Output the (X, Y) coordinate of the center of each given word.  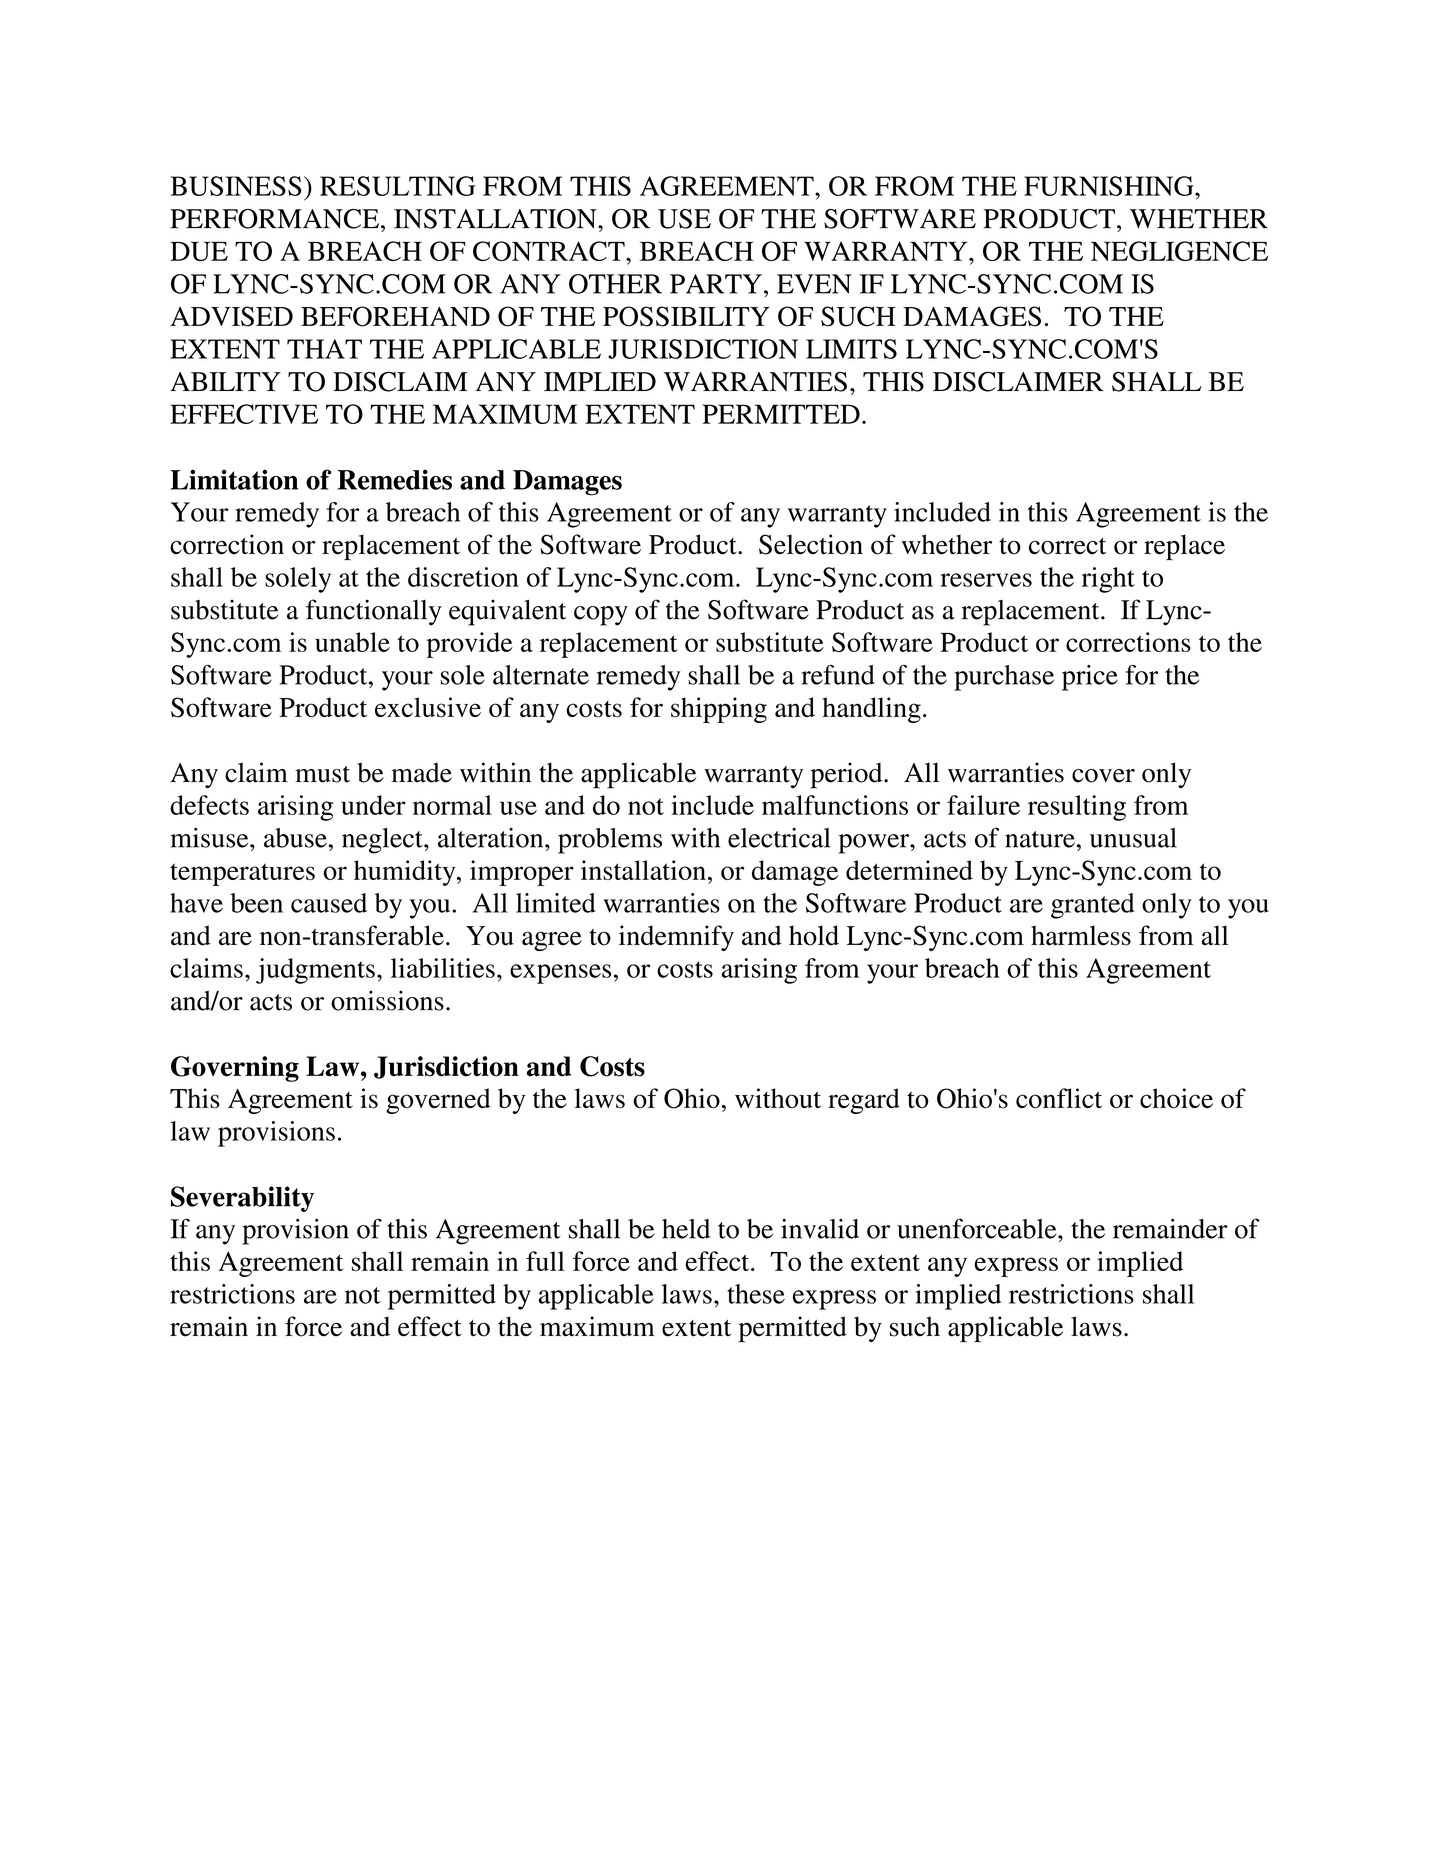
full (545, 1261)
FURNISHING (1110, 186)
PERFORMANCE (274, 219)
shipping (719, 710)
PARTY (716, 284)
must (322, 774)
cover (1103, 776)
